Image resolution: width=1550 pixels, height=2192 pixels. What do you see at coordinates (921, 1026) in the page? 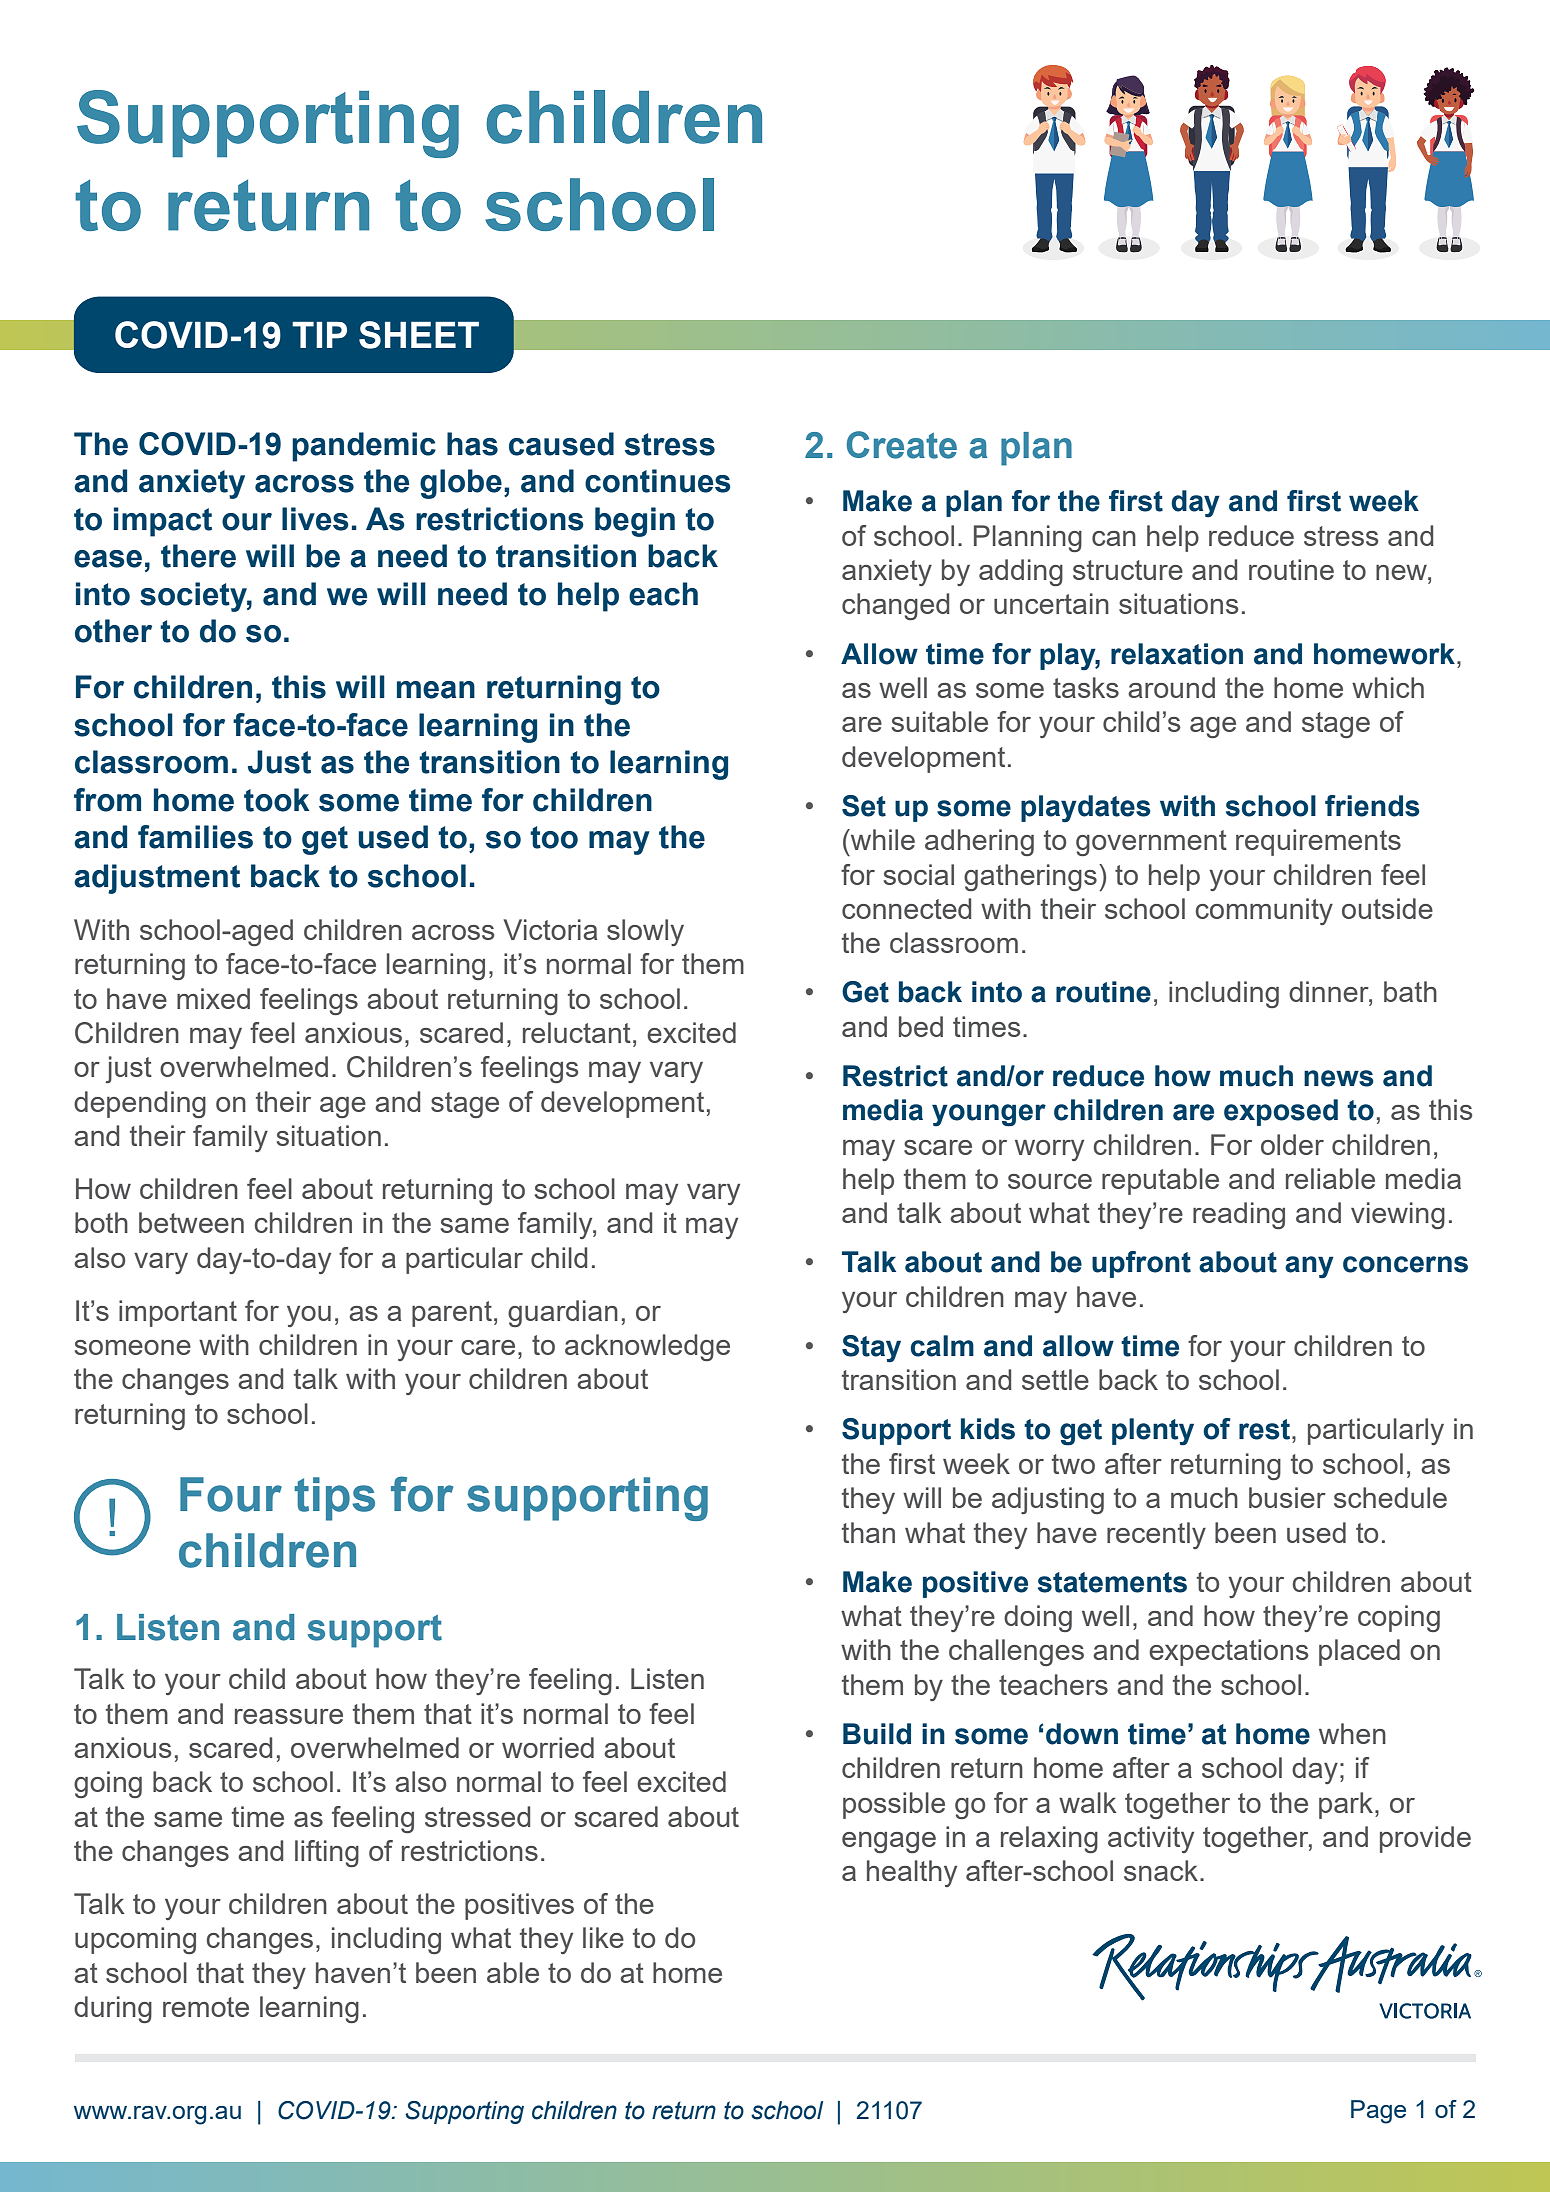
I see `bed` at bounding box center [921, 1026].
